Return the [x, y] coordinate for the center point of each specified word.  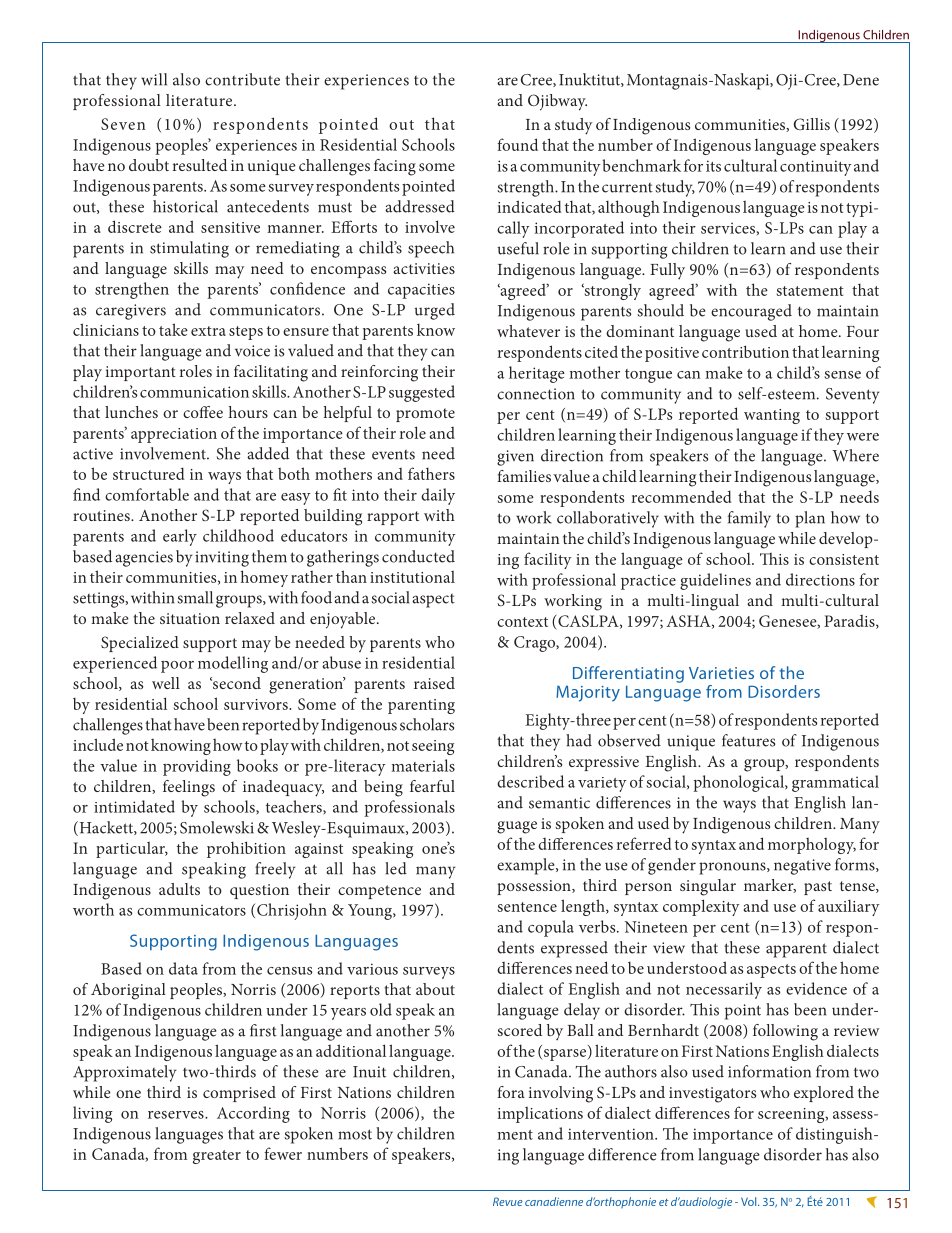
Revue [508, 1201]
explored [824, 1094]
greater [217, 1157]
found [517, 144]
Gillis [812, 124]
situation [190, 618]
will [154, 79]
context [522, 622]
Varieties [721, 673]
